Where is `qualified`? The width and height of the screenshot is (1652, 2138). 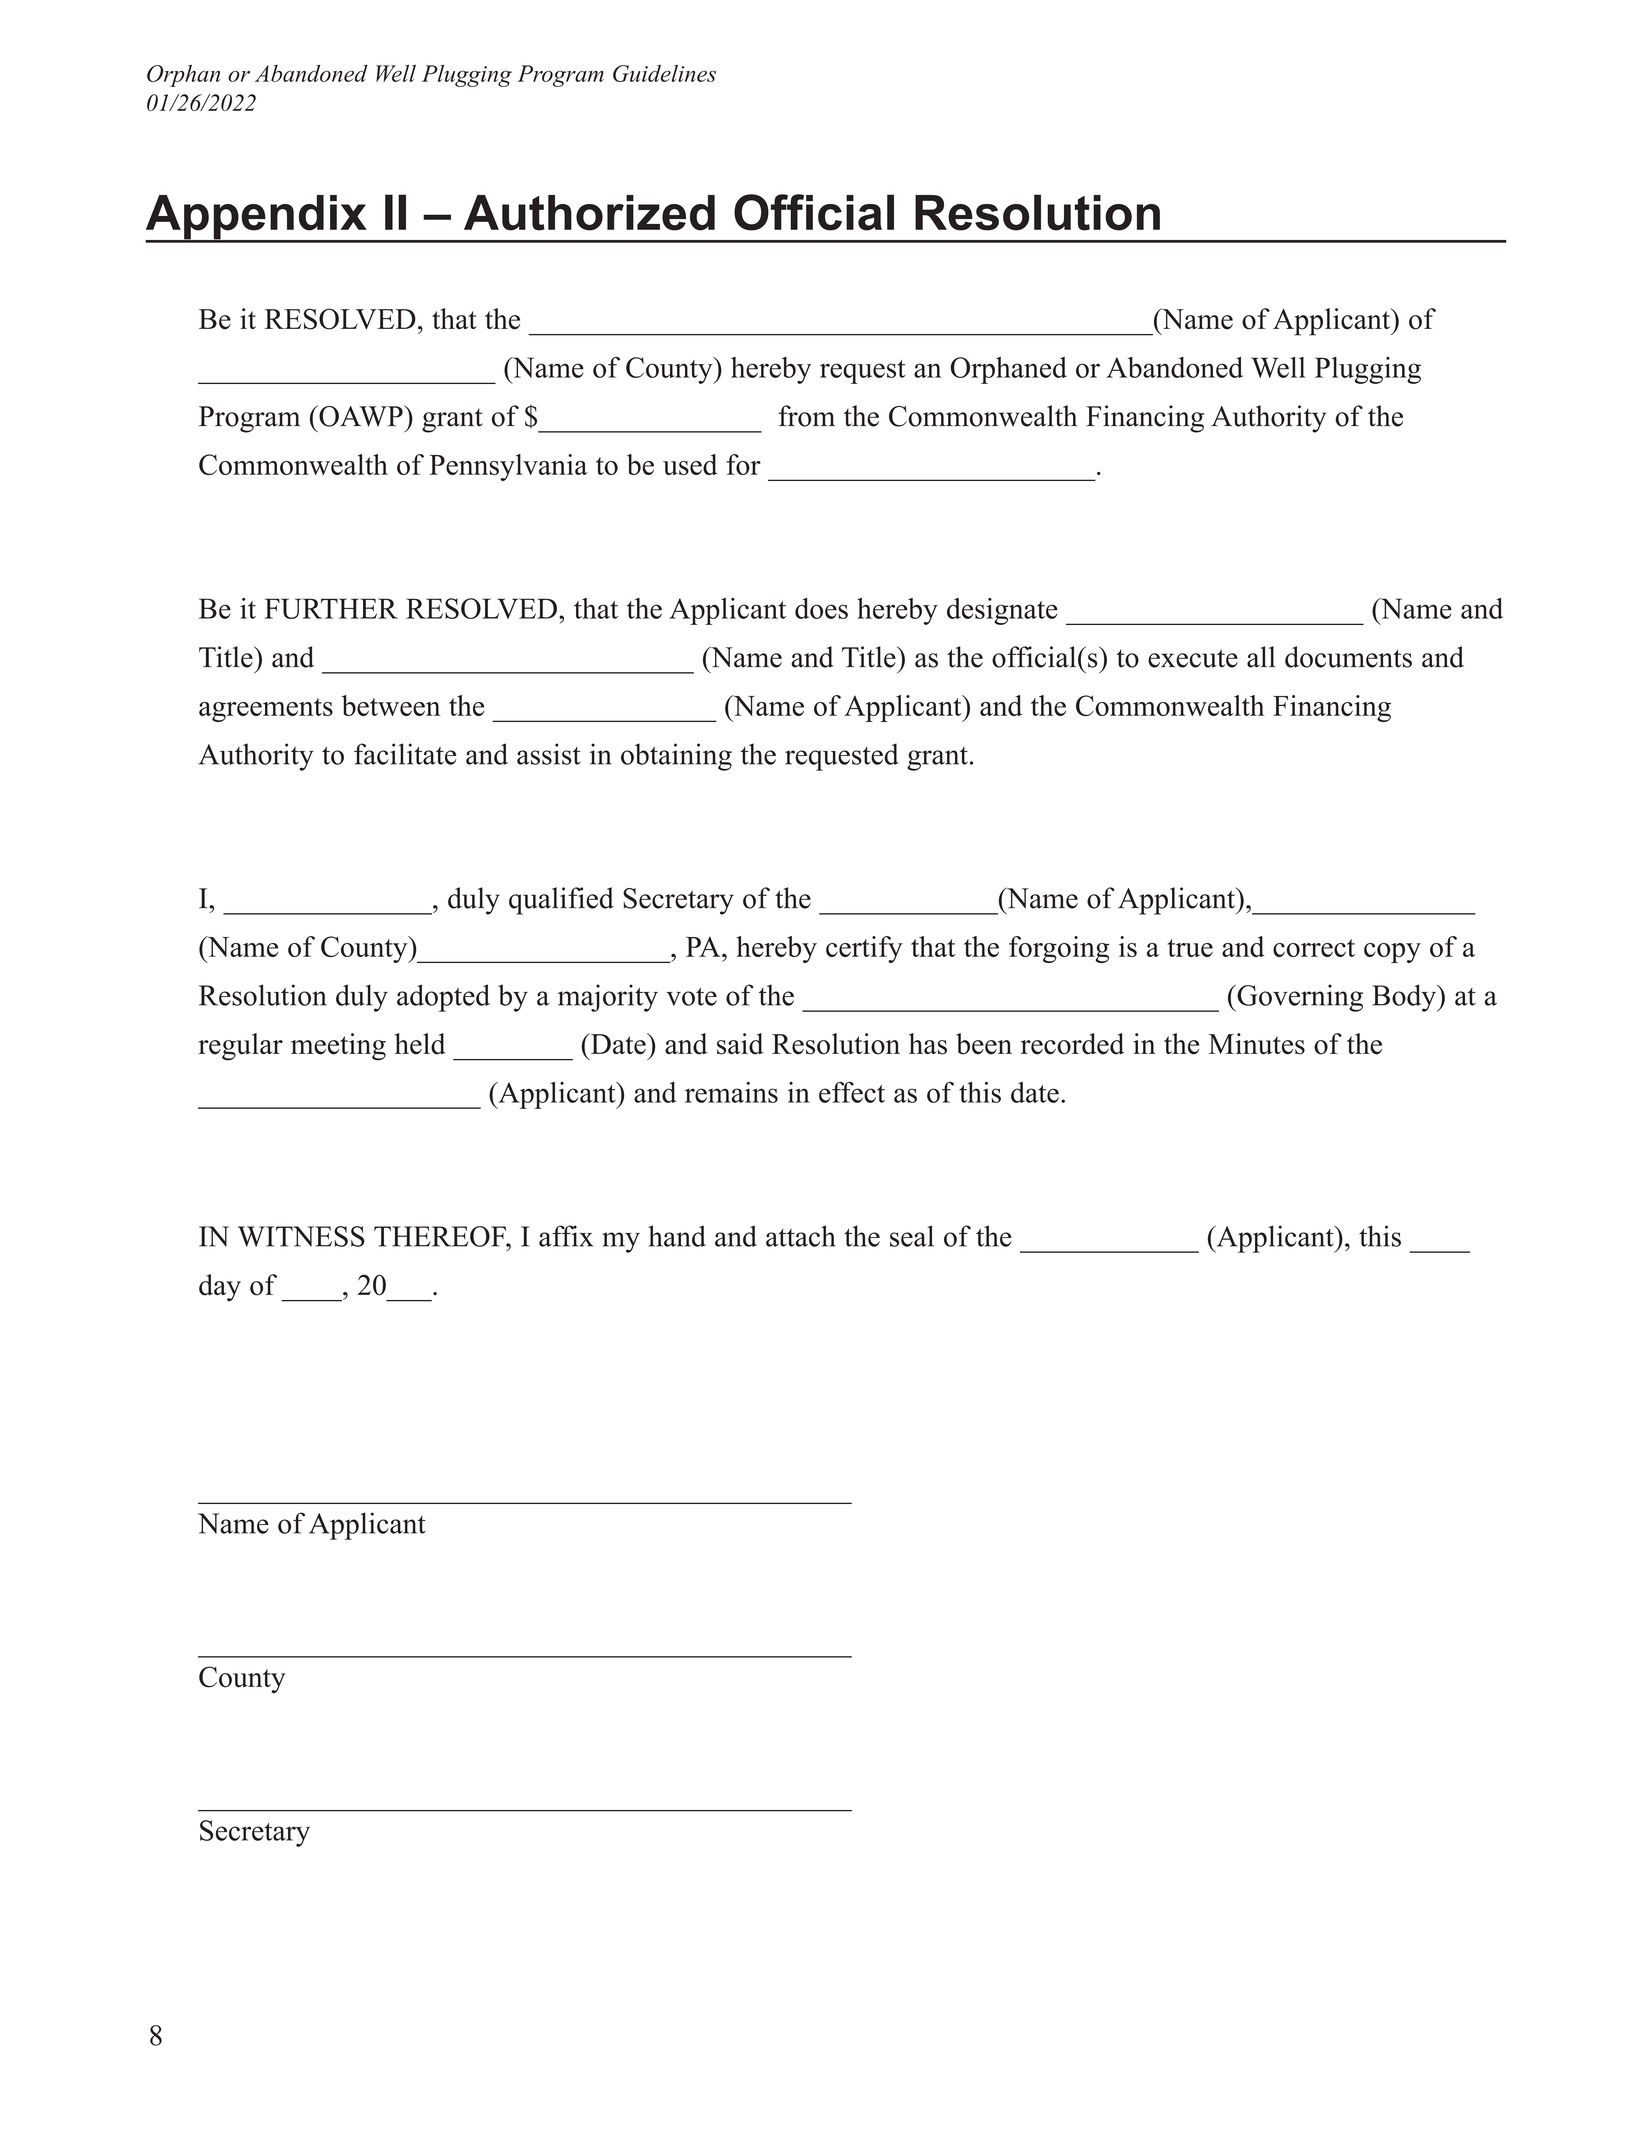 qualified is located at coordinates (561, 901).
